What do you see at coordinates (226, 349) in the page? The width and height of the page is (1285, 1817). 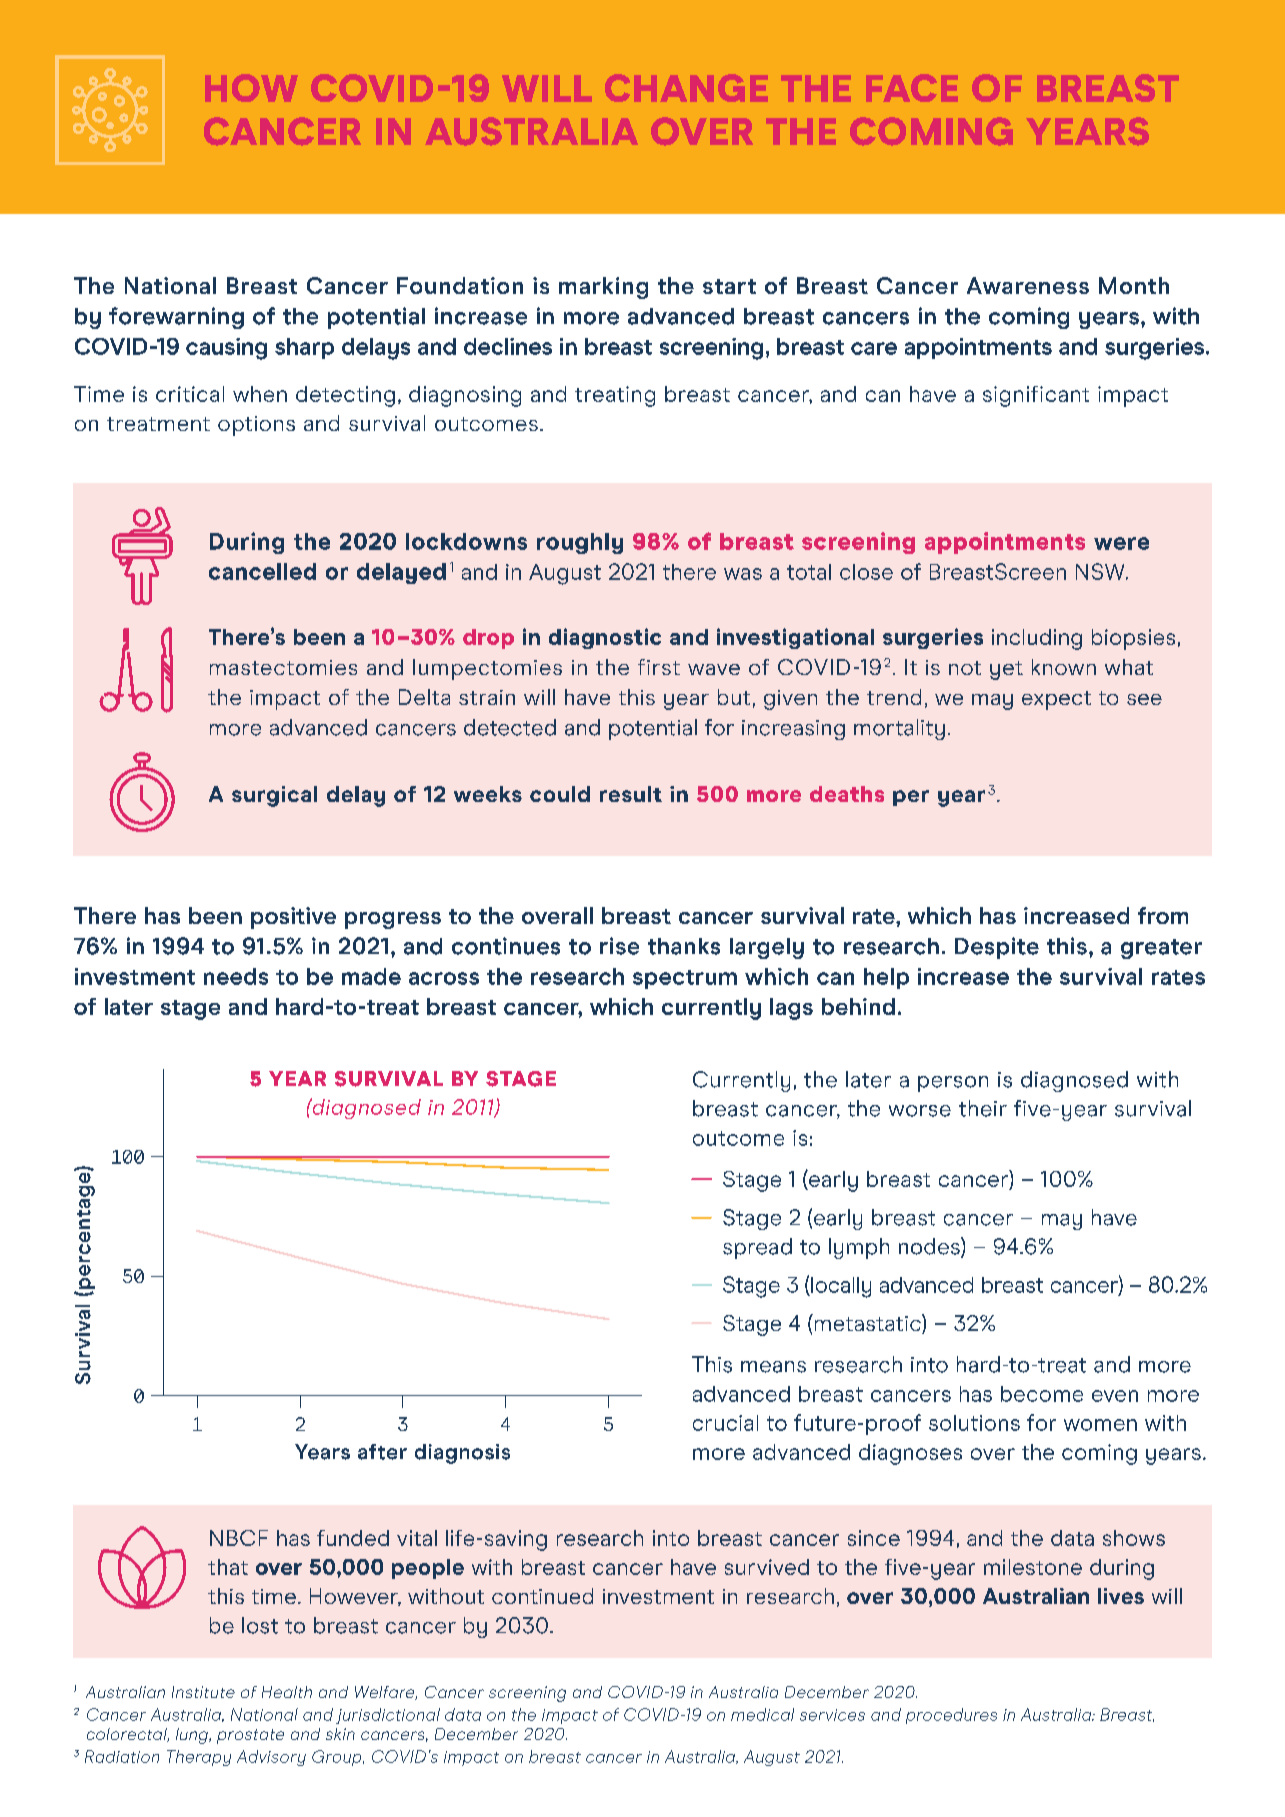 I see `causing` at bounding box center [226, 349].
